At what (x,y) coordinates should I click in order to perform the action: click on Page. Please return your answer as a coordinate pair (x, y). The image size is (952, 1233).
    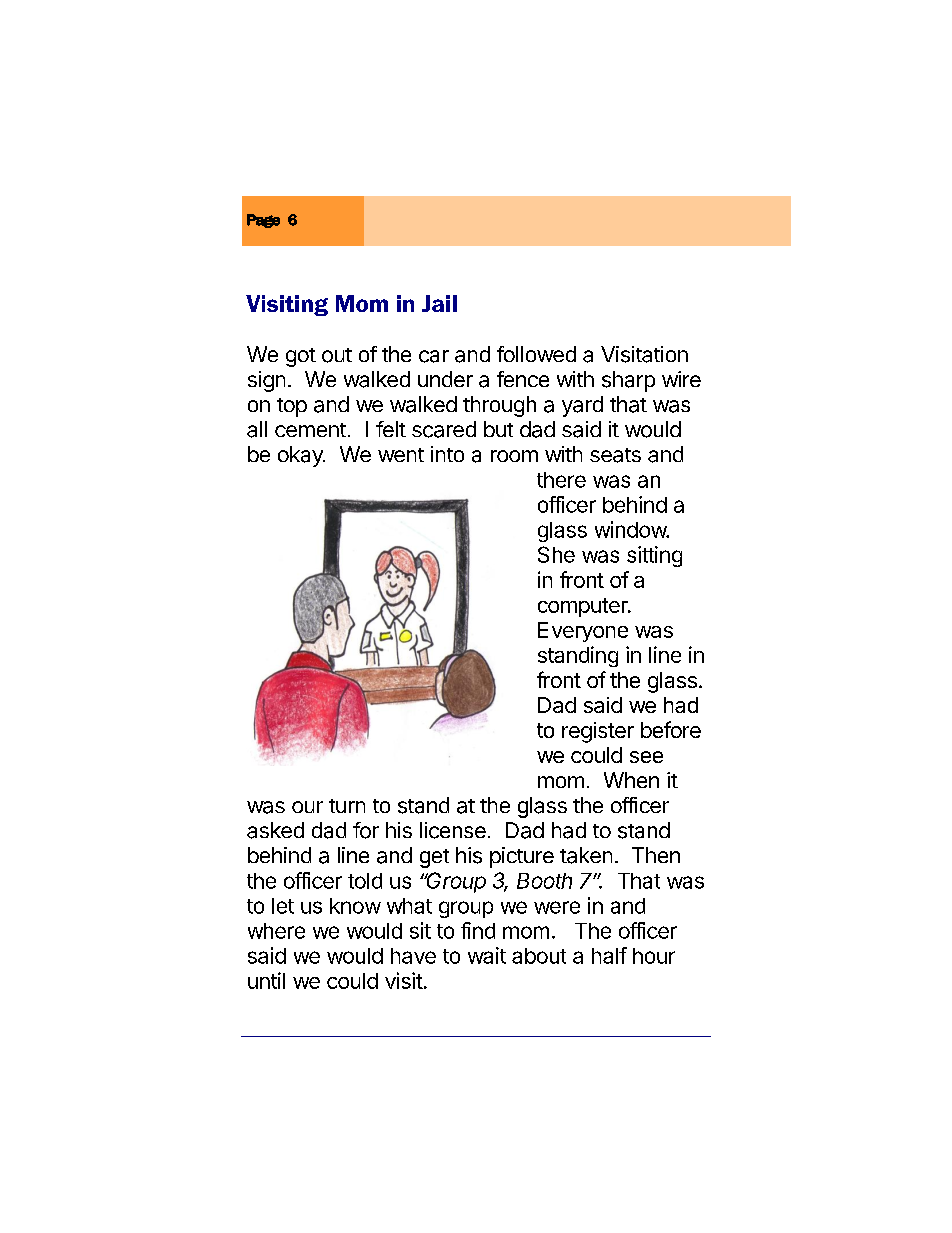
    Looking at the image, I should click on (263, 221).
